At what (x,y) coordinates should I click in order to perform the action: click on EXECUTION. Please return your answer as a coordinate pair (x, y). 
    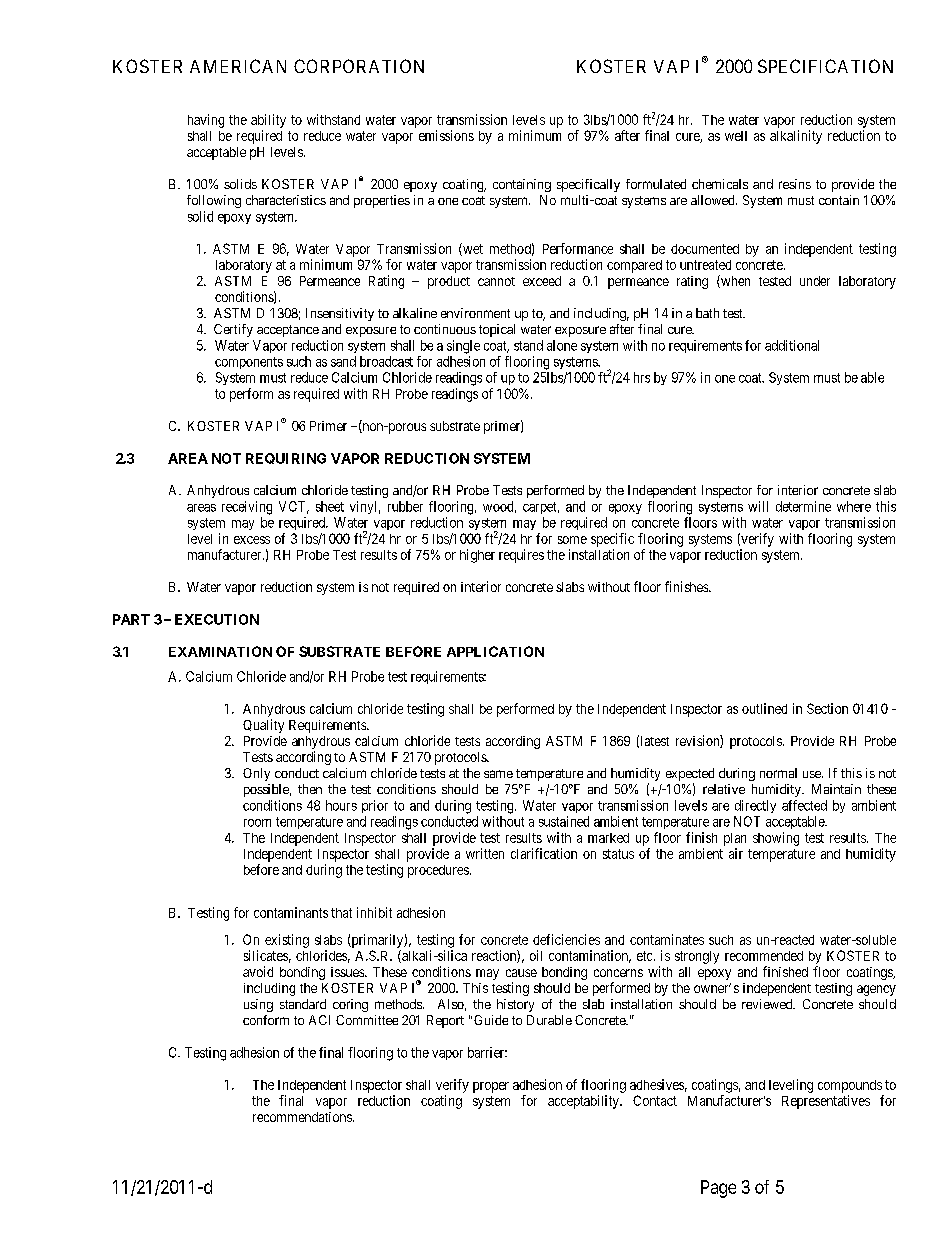
    Looking at the image, I should click on (217, 619).
